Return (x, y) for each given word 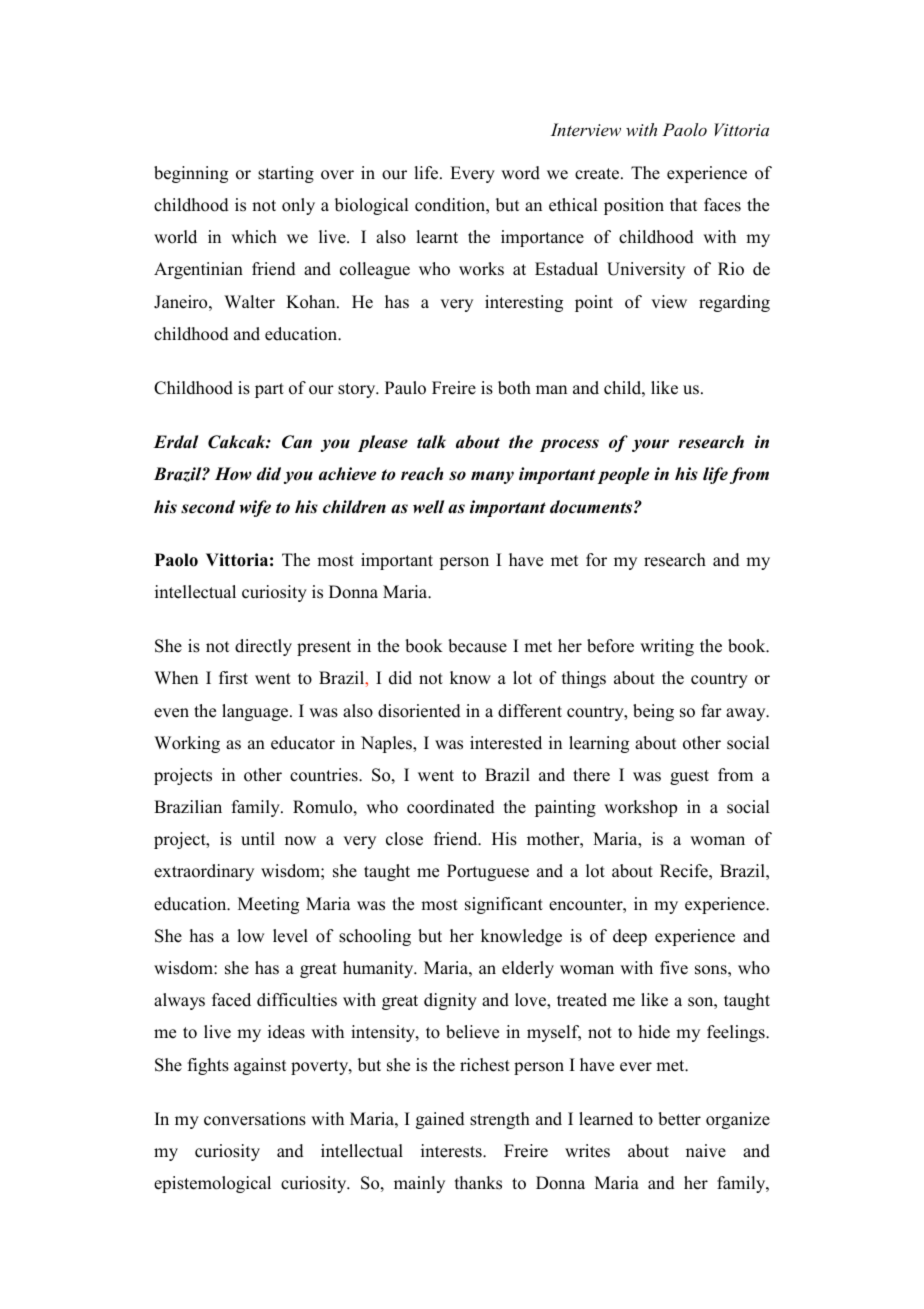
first (233, 678)
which (254, 237)
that (683, 204)
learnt (437, 237)
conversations (255, 1119)
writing (667, 647)
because (477, 646)
